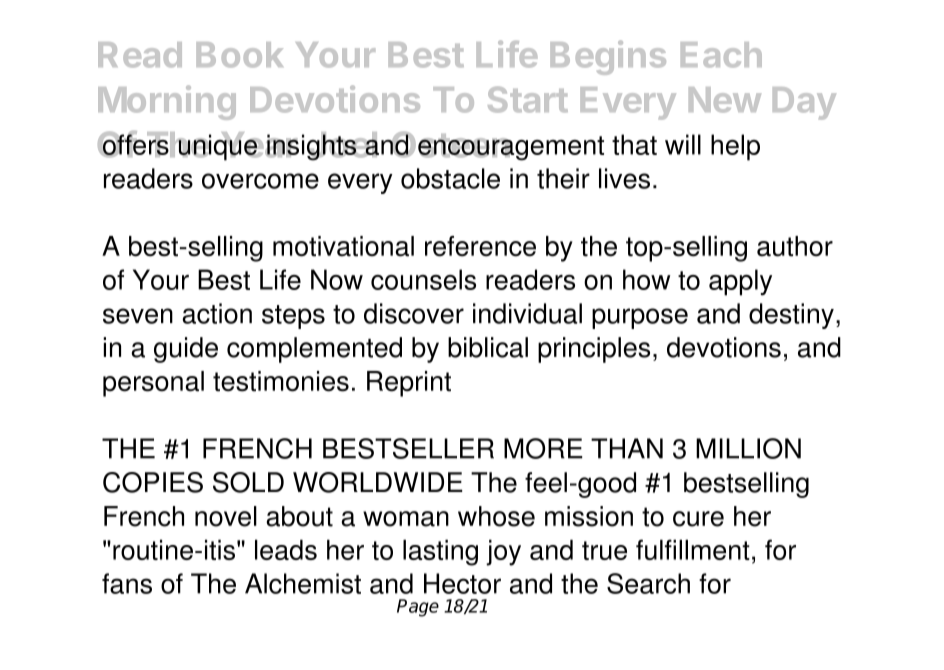 The height and width of the document is (670, 944). Describe the element at coordinates (450, 178) in the document. I see `obstacle` at that location.
